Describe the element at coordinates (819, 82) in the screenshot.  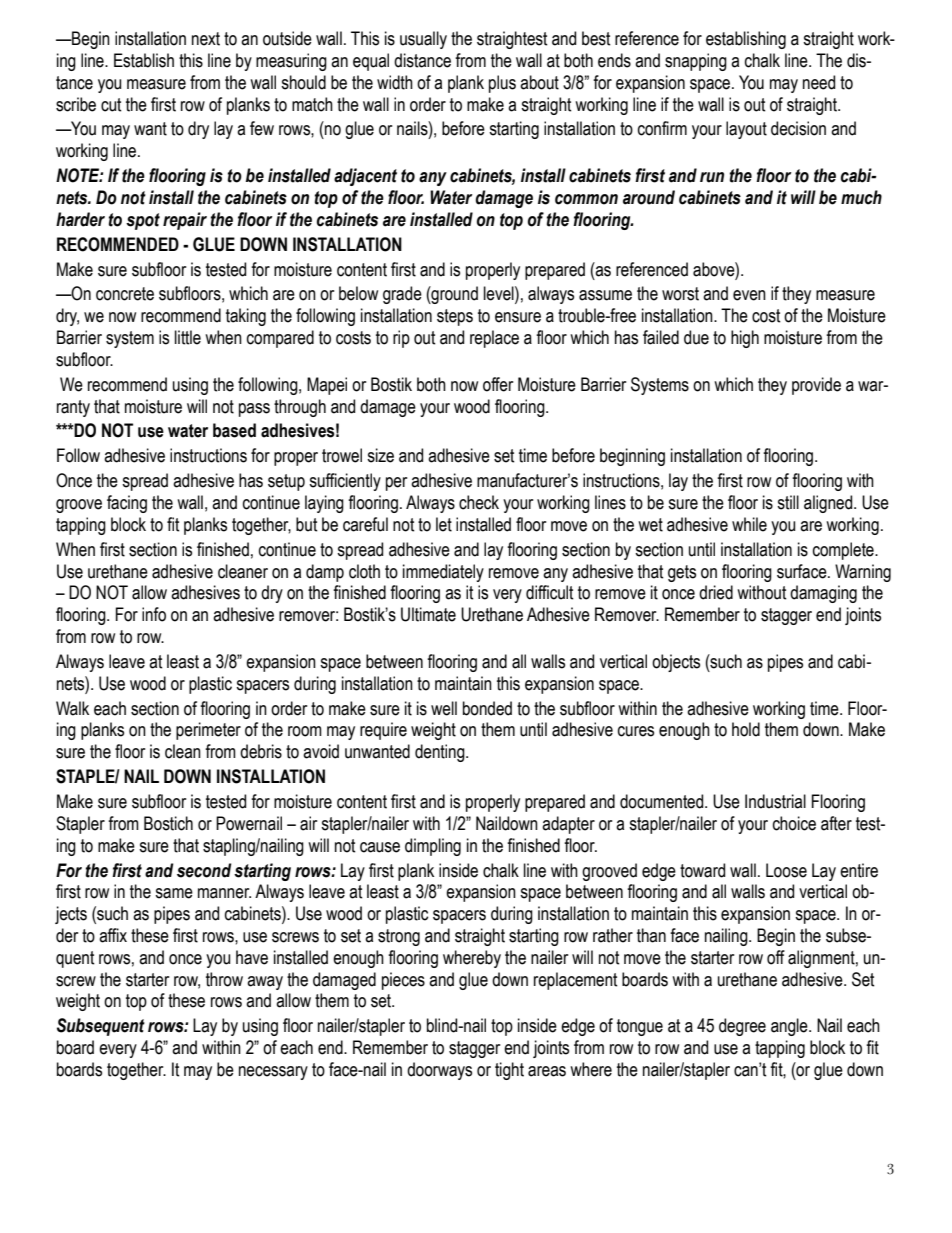
I see `need` at that location.
